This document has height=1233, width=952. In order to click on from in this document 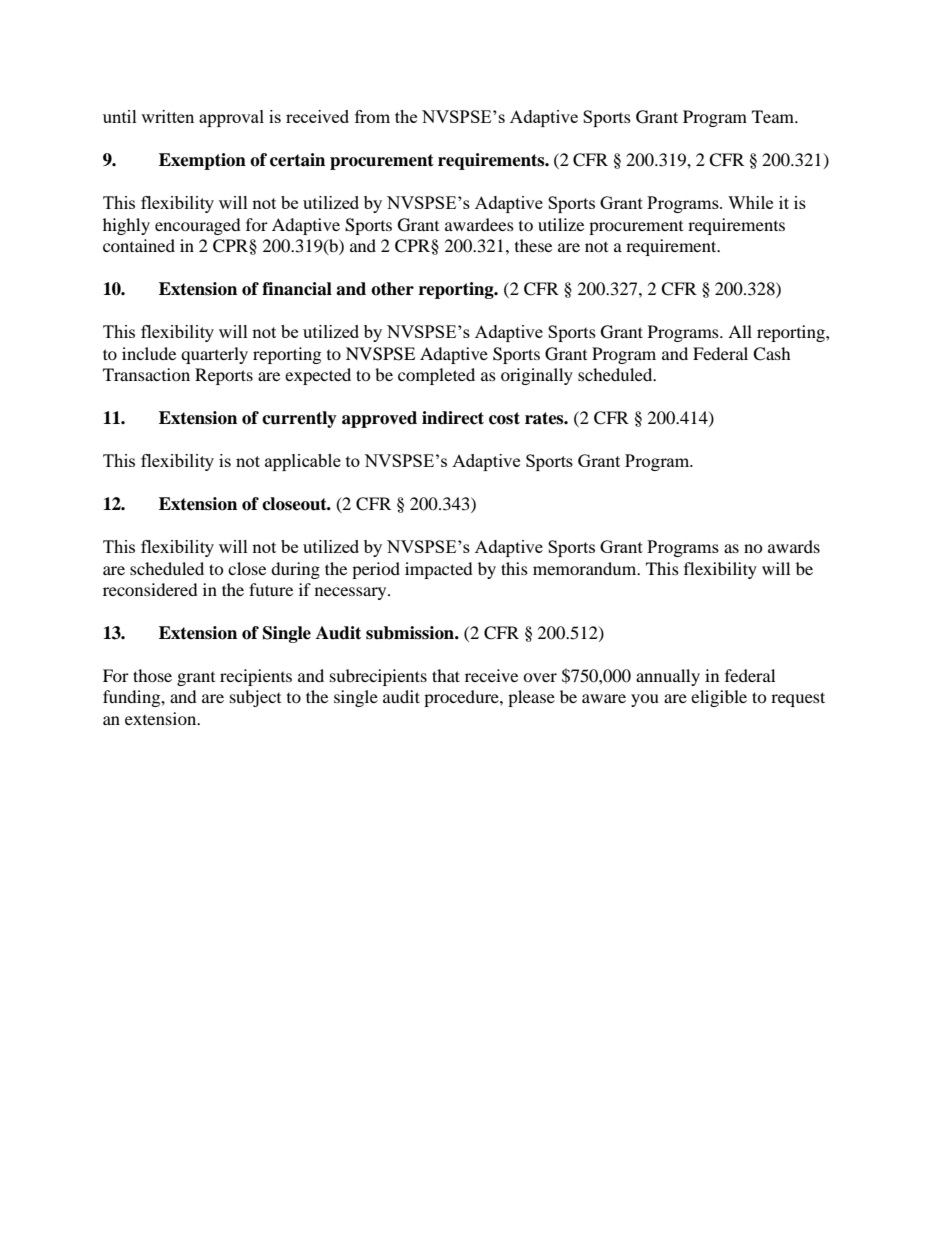, I will do `click(372, 116)`.
